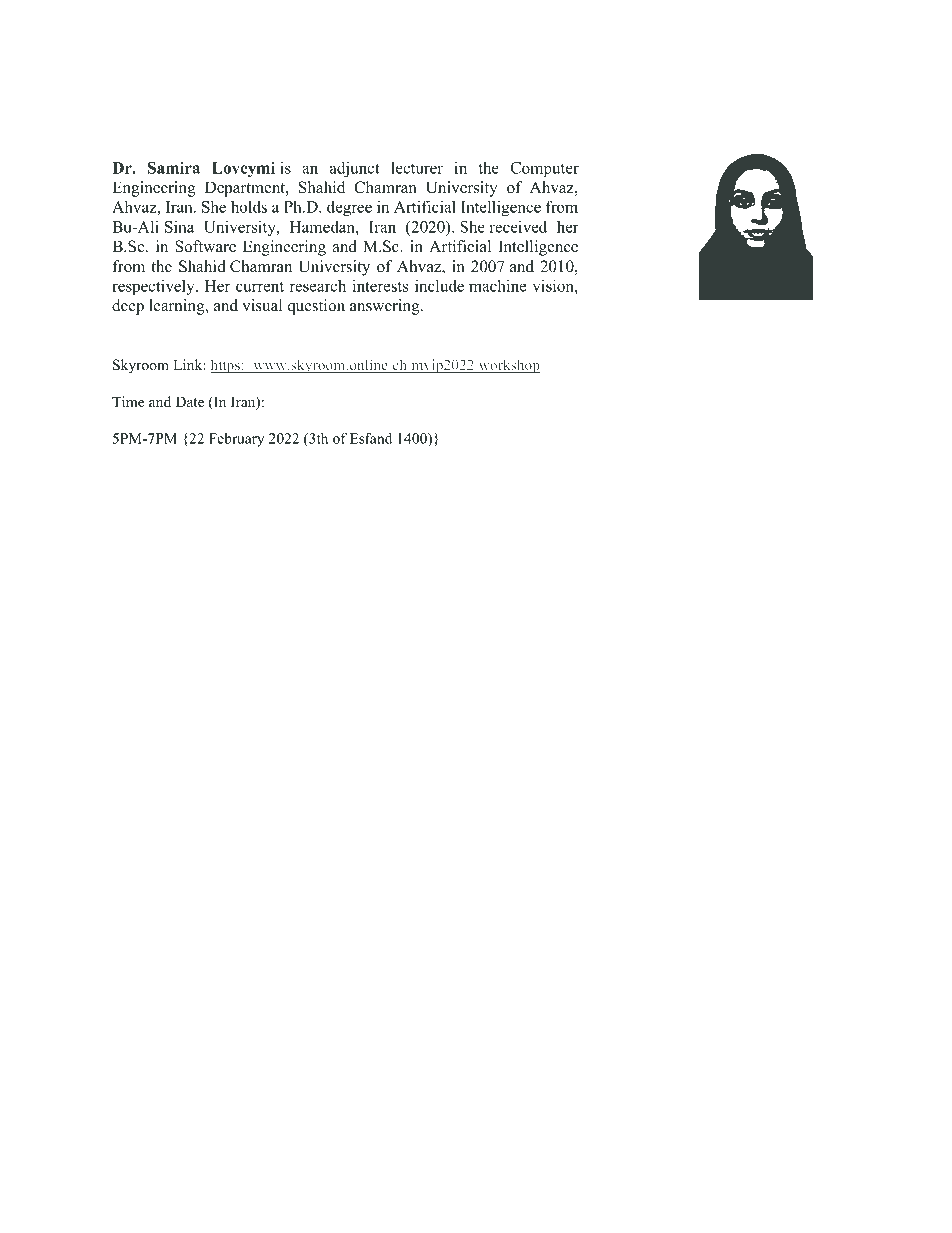 The image size is (952, 1233). What do you see at coordinates (246, 189) in the screenshot?
I see `Department` at bounding box center [246, 189].
